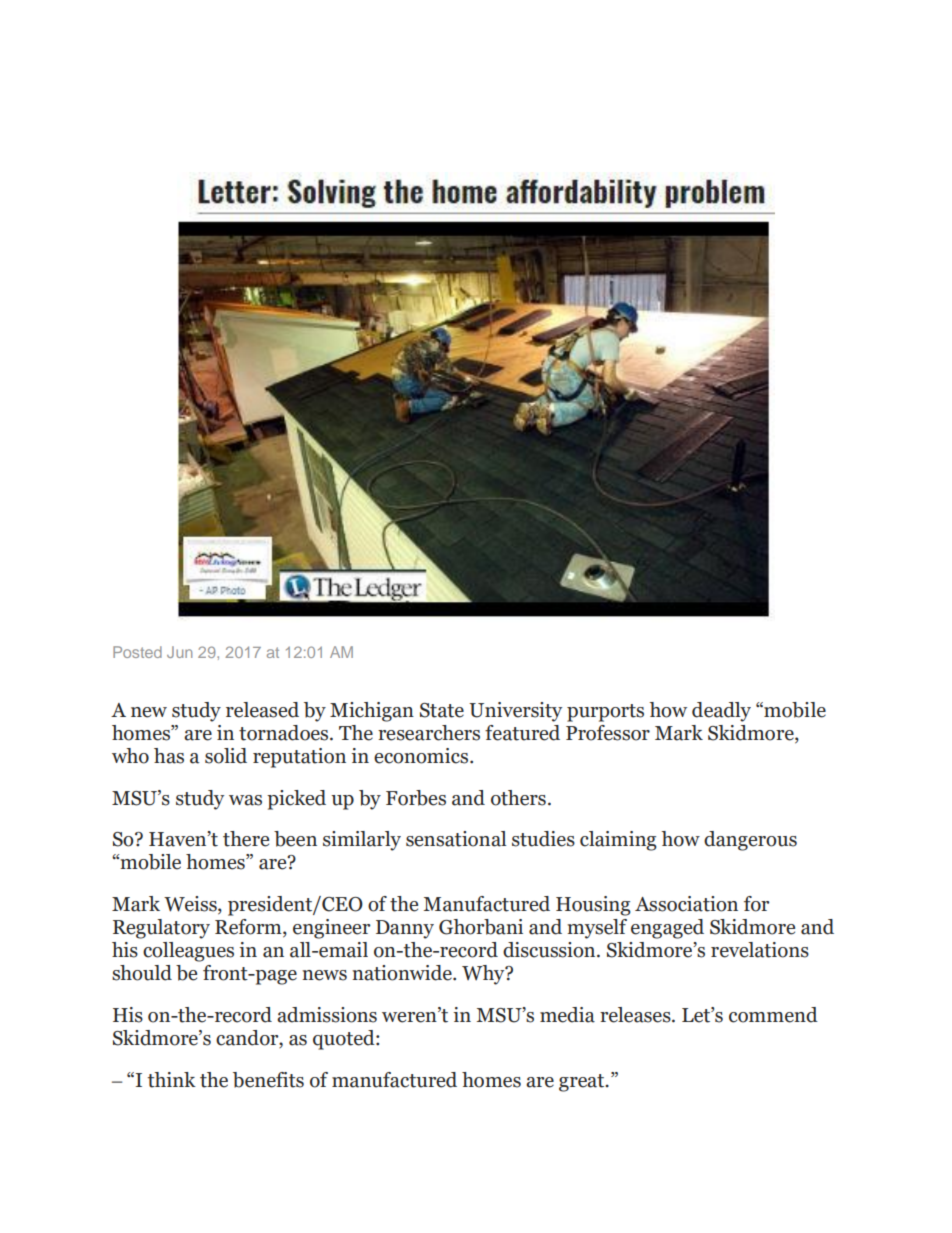 This image has width=952, height=1233. I want to click on State, so click(442, 710).
